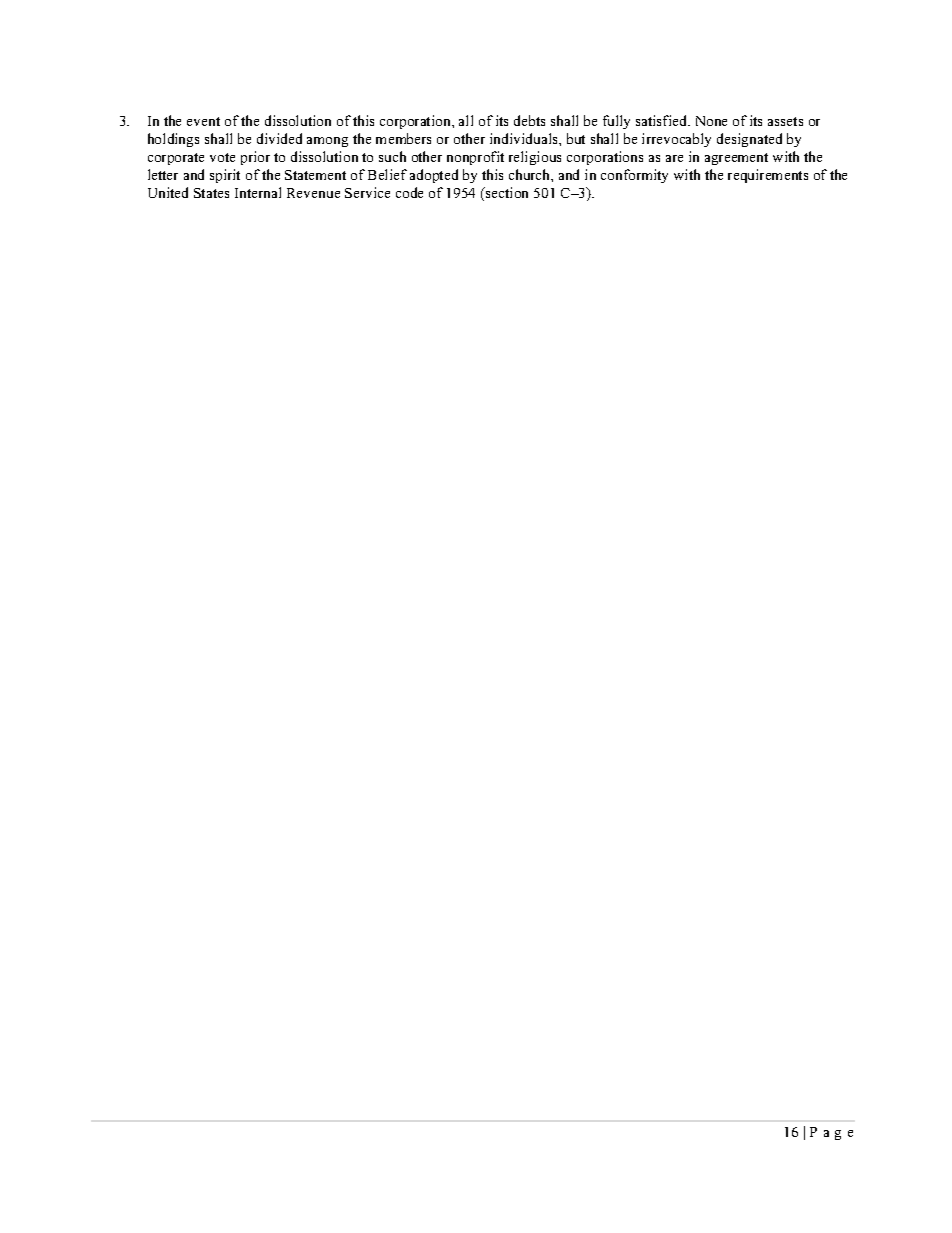 This screenshot has height=1233, width=952. Describe the element at coordinates (768, 176) in the screenshot. I see `requirements` at that location.
